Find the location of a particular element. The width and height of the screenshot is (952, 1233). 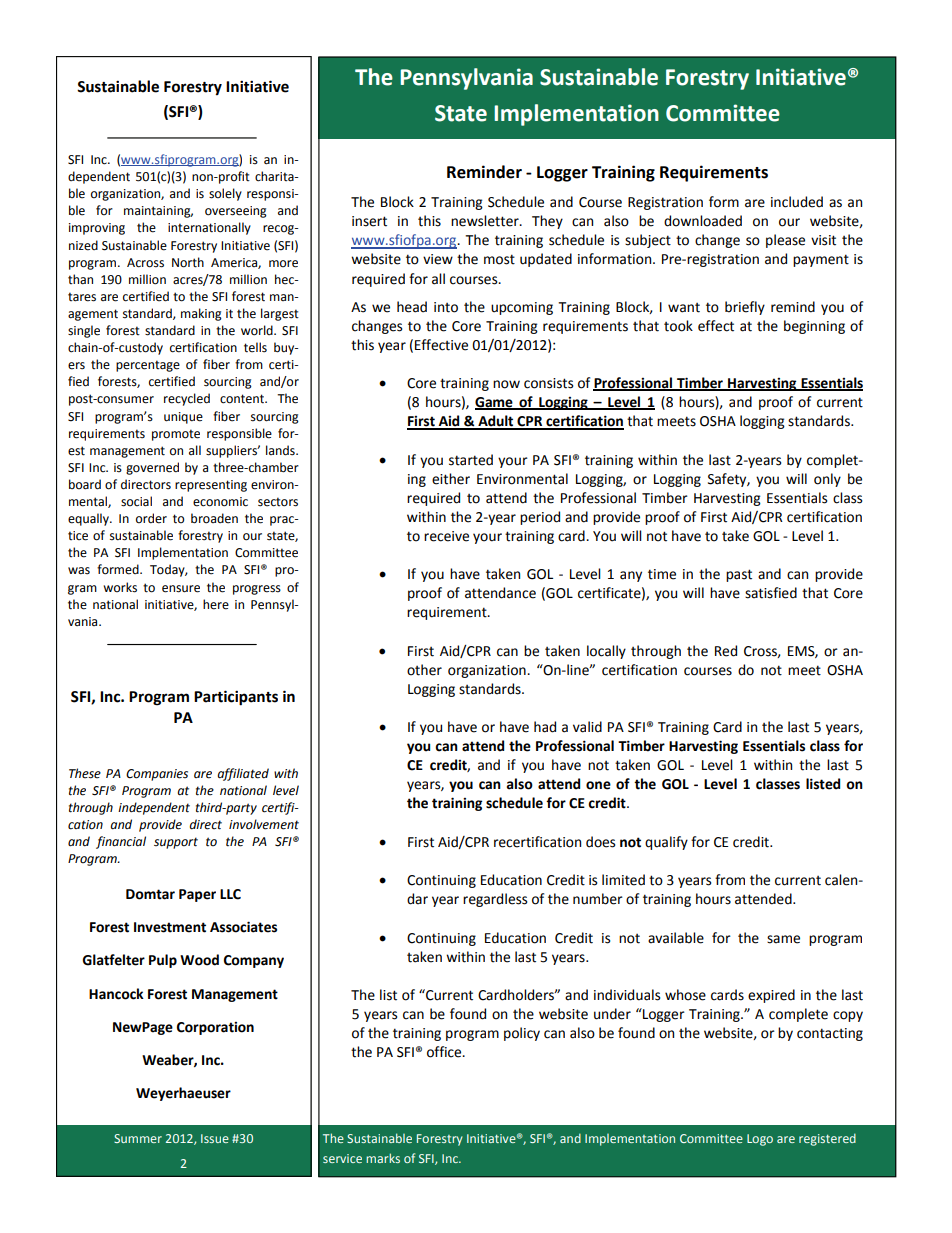

North is located at coordinates (188, 262).
